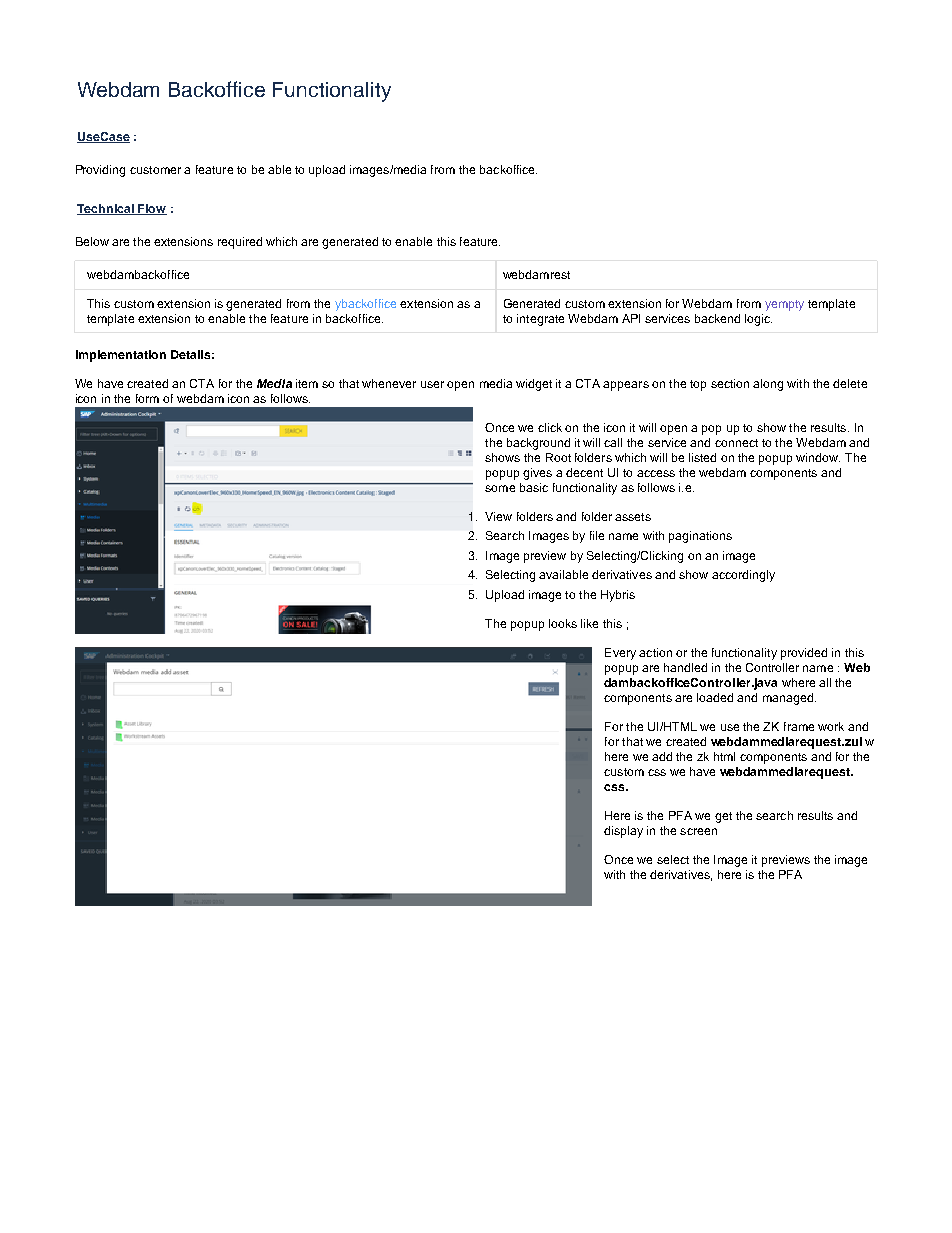 The image size is (952, 1233). I want to click on screen, so click(698, 831).
